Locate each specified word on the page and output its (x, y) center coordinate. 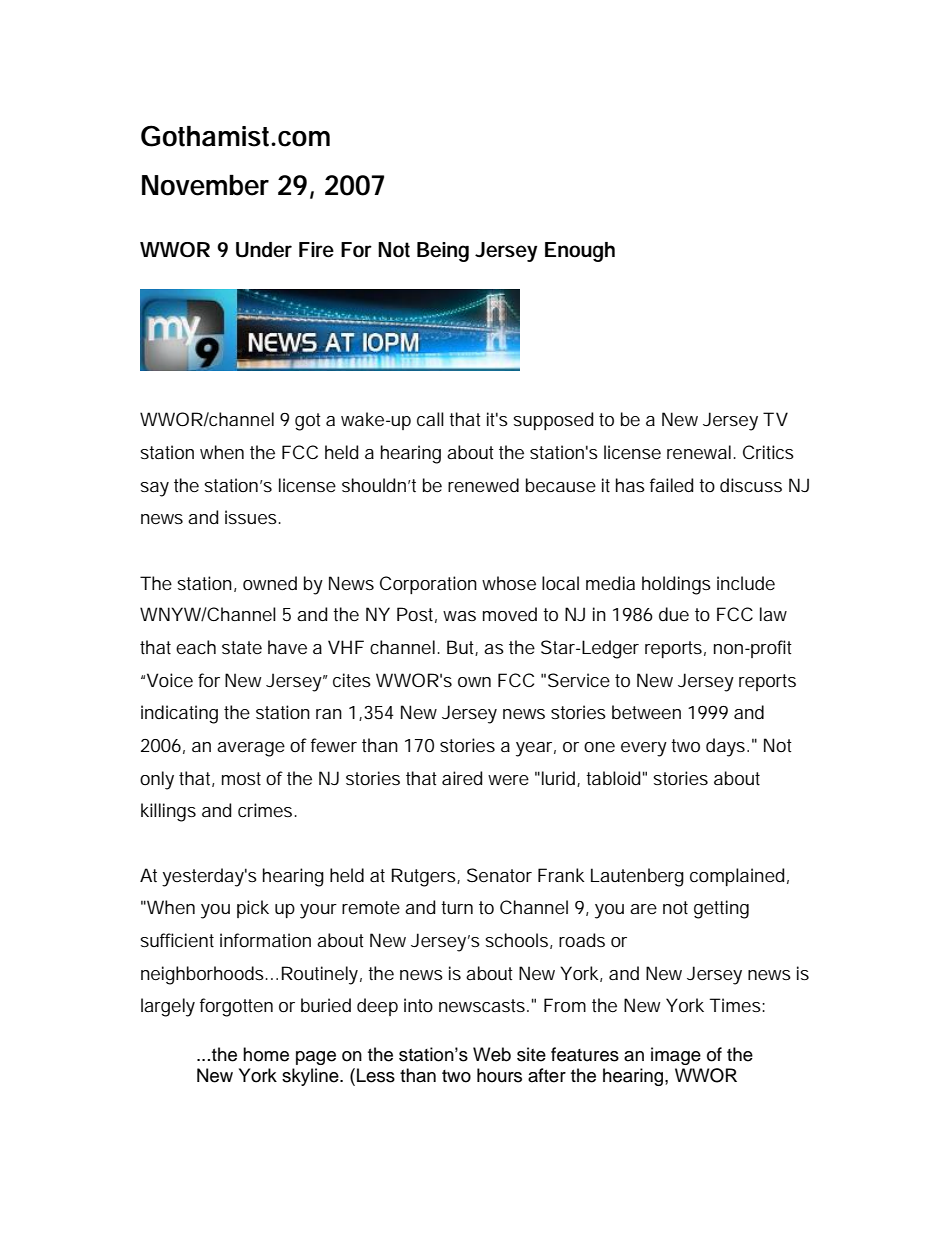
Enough (580, 252)
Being (443, 252)
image (676, 1056)
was (459, 616)
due (674, 614)
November (205, 185)
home (266, 1054)
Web (492, 1054)
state (242, 647)
